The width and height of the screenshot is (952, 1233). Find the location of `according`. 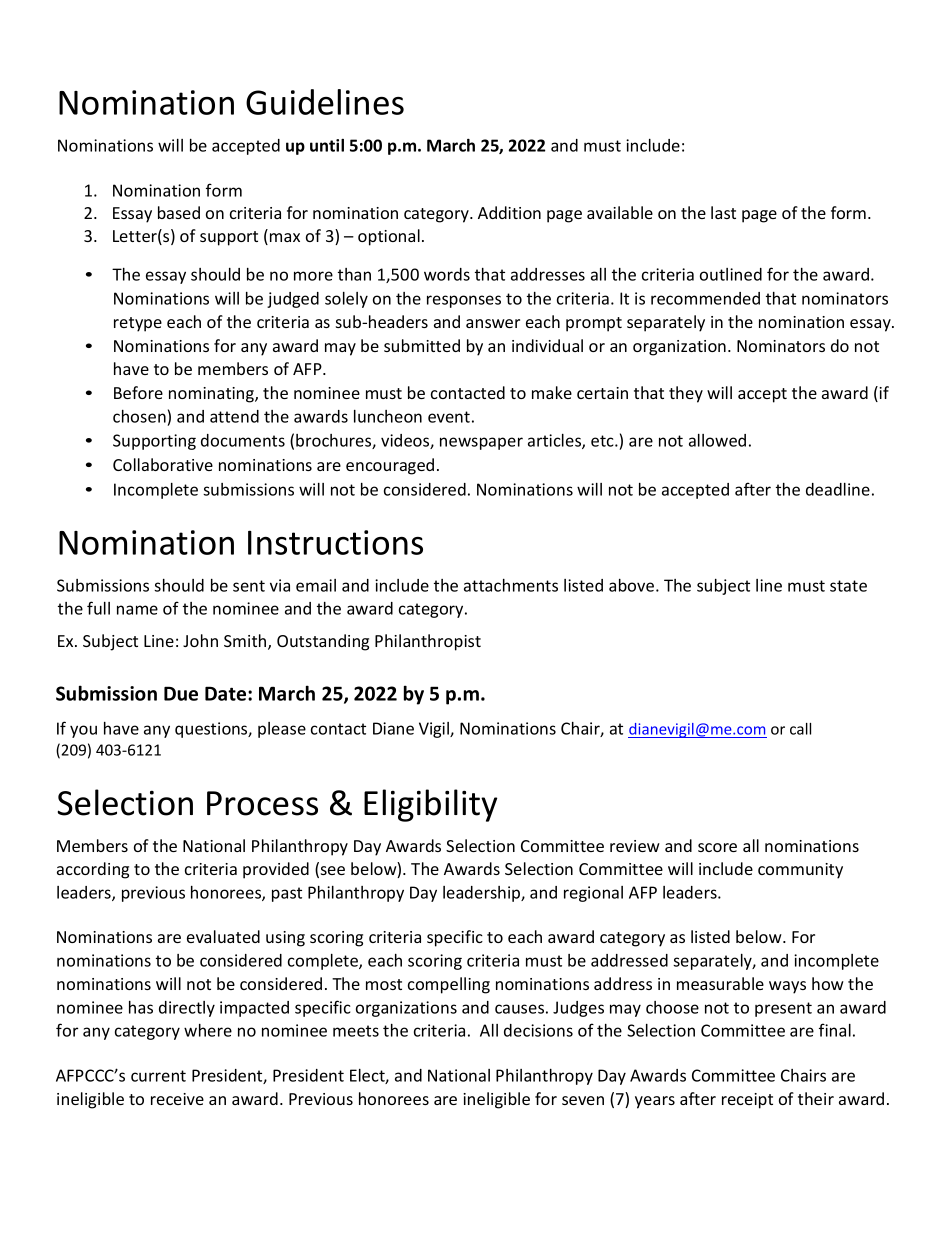

according is located at coordinates (93, 870).
